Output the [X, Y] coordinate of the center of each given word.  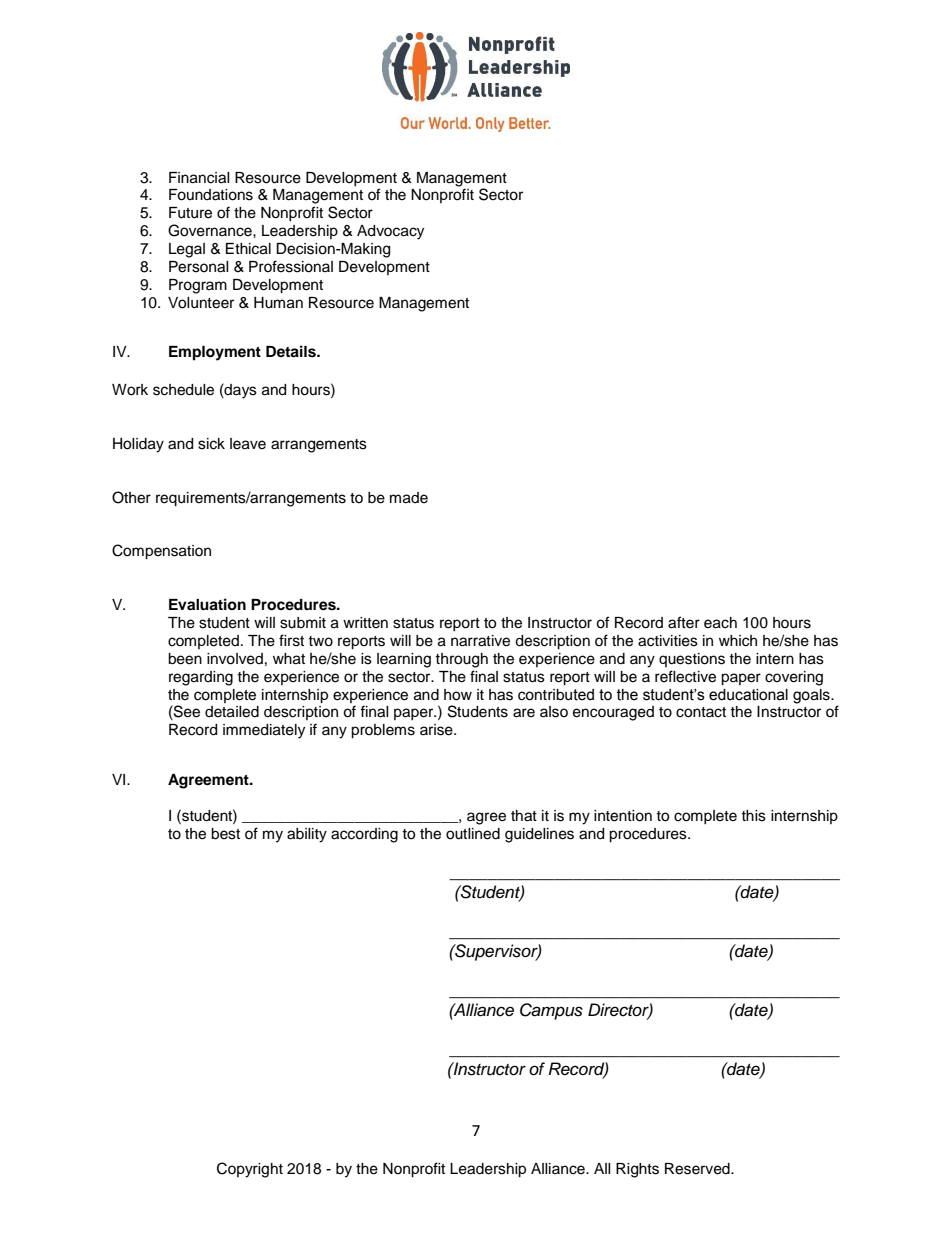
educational [748, 695]
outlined [473, 834]
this [753, 816]
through [461, 660]
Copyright [250, 1170]
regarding [201, 678]
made [409, 498]
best [225, 834]
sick [211, 444]
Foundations [211, 195]
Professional [291, 266]
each [720, 623]
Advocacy [390, 232]
